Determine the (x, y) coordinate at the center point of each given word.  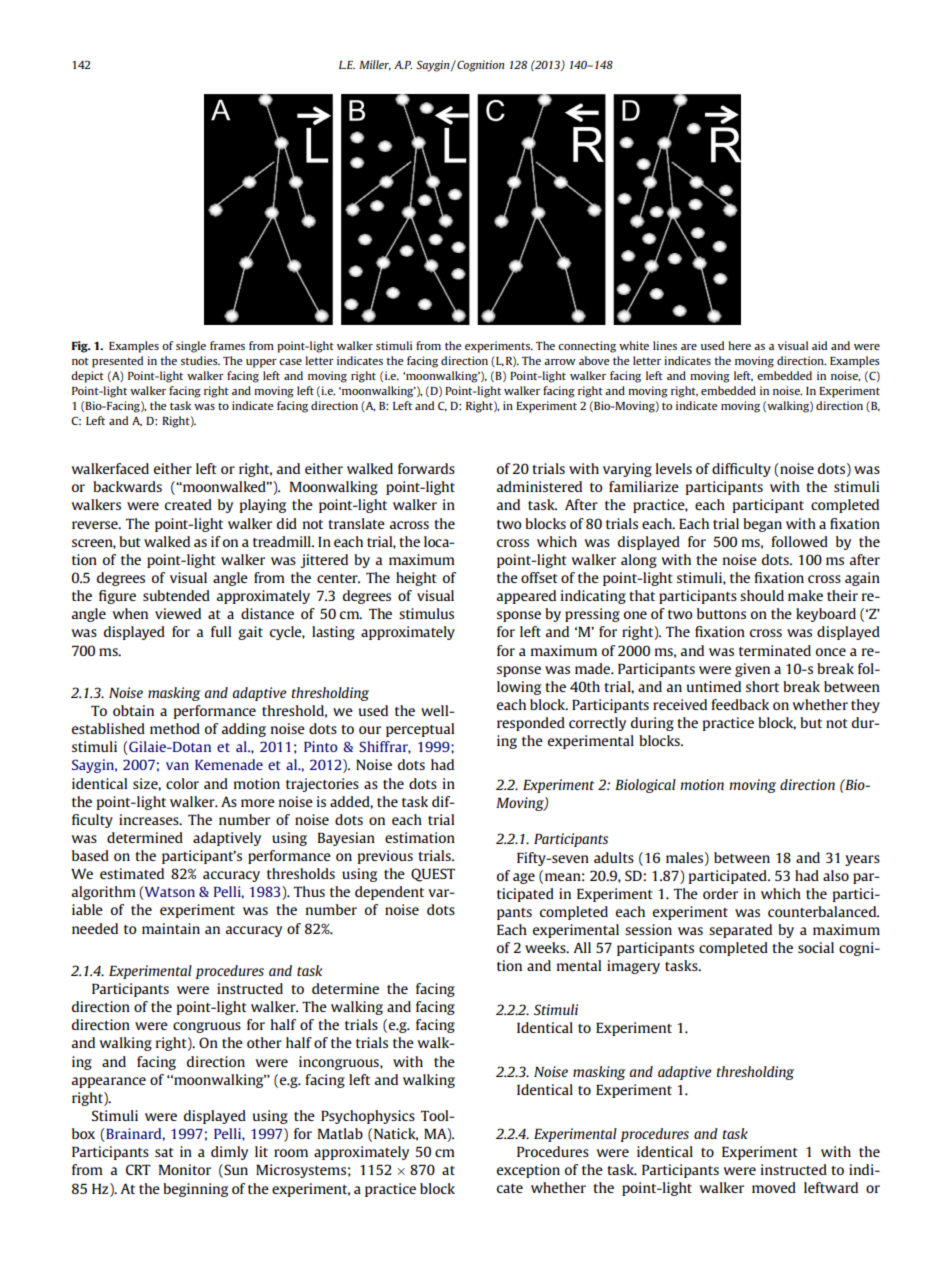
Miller (375, 65)
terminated (775, 650)
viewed (178, 613)
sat (164, 1152)
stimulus (426, 613)
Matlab (340, 1133)
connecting (587, 347)
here (739, 345)
